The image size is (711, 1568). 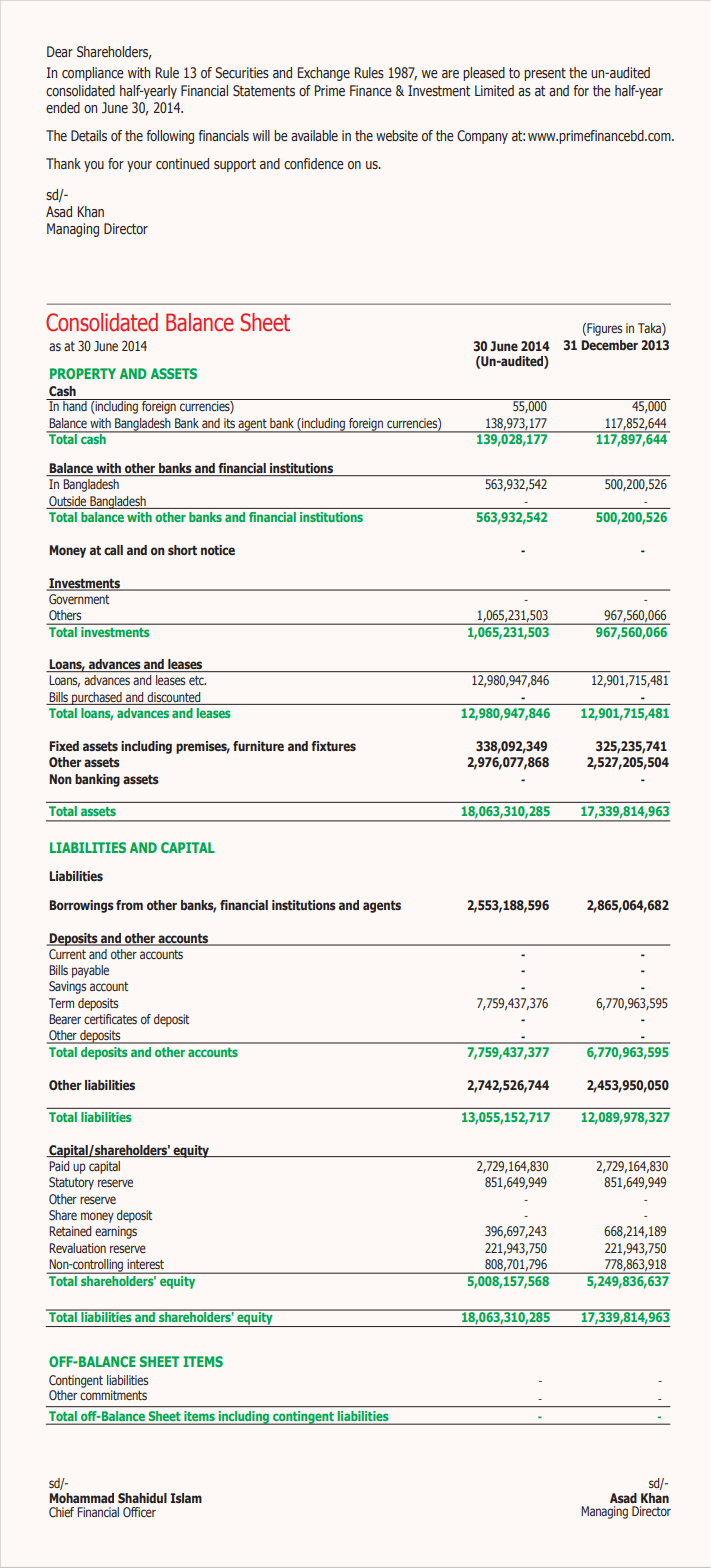 What do you see at coordinates (139, 1512) in the document?
I see `Officer` at bounding box center [139, 1512].
